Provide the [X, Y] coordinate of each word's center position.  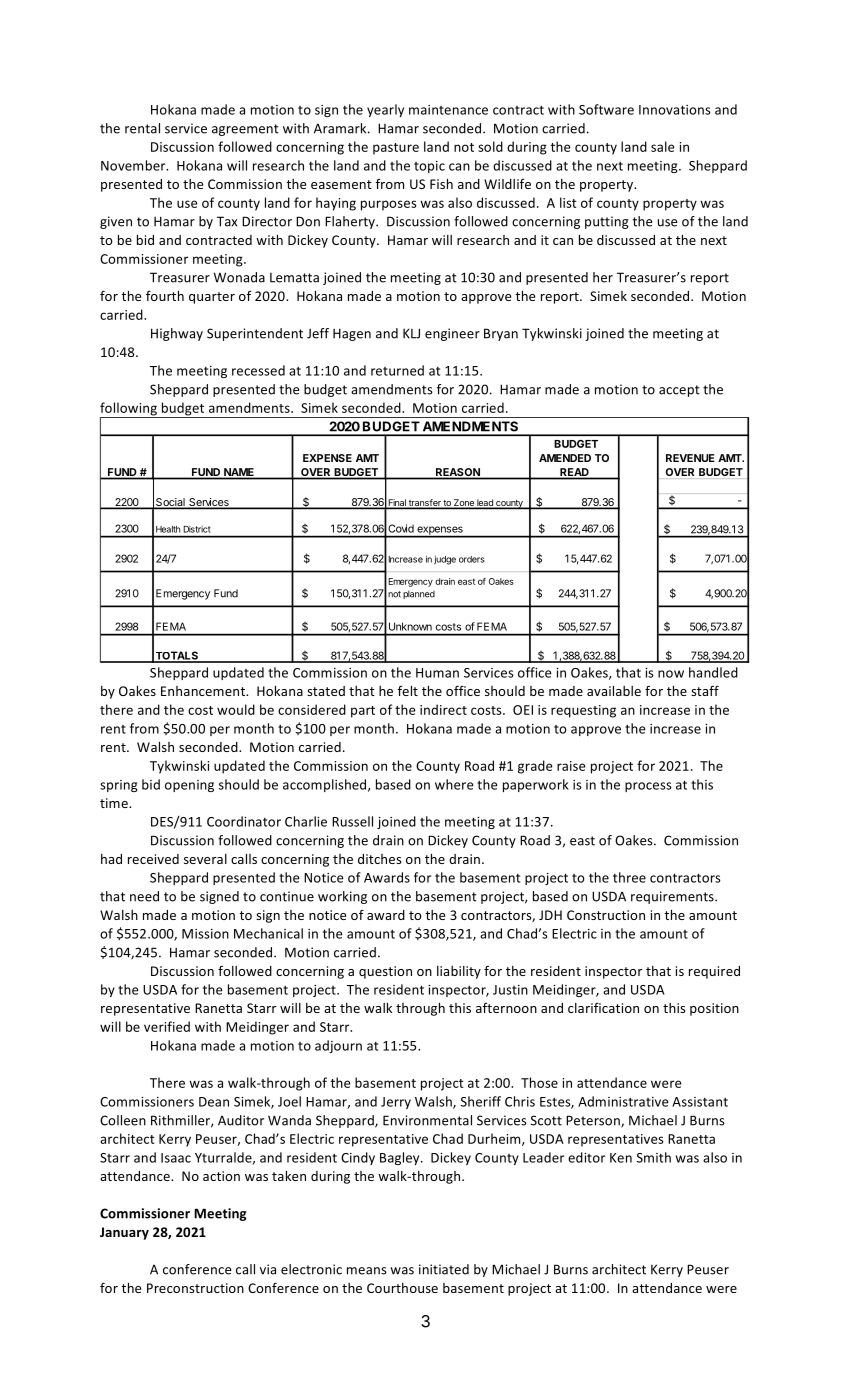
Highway [177, 334]
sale [663, 146]
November [134, 165]
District [197, 529]
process [648, 787]
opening [189, 786]
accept [679, 391]
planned [419, 594]
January [124, 1233]
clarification [603, 1007]
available [614, 691]
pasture [396, 149]
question [385, 972]
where [454, 784]
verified [167, 1026]
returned [397, 370]
